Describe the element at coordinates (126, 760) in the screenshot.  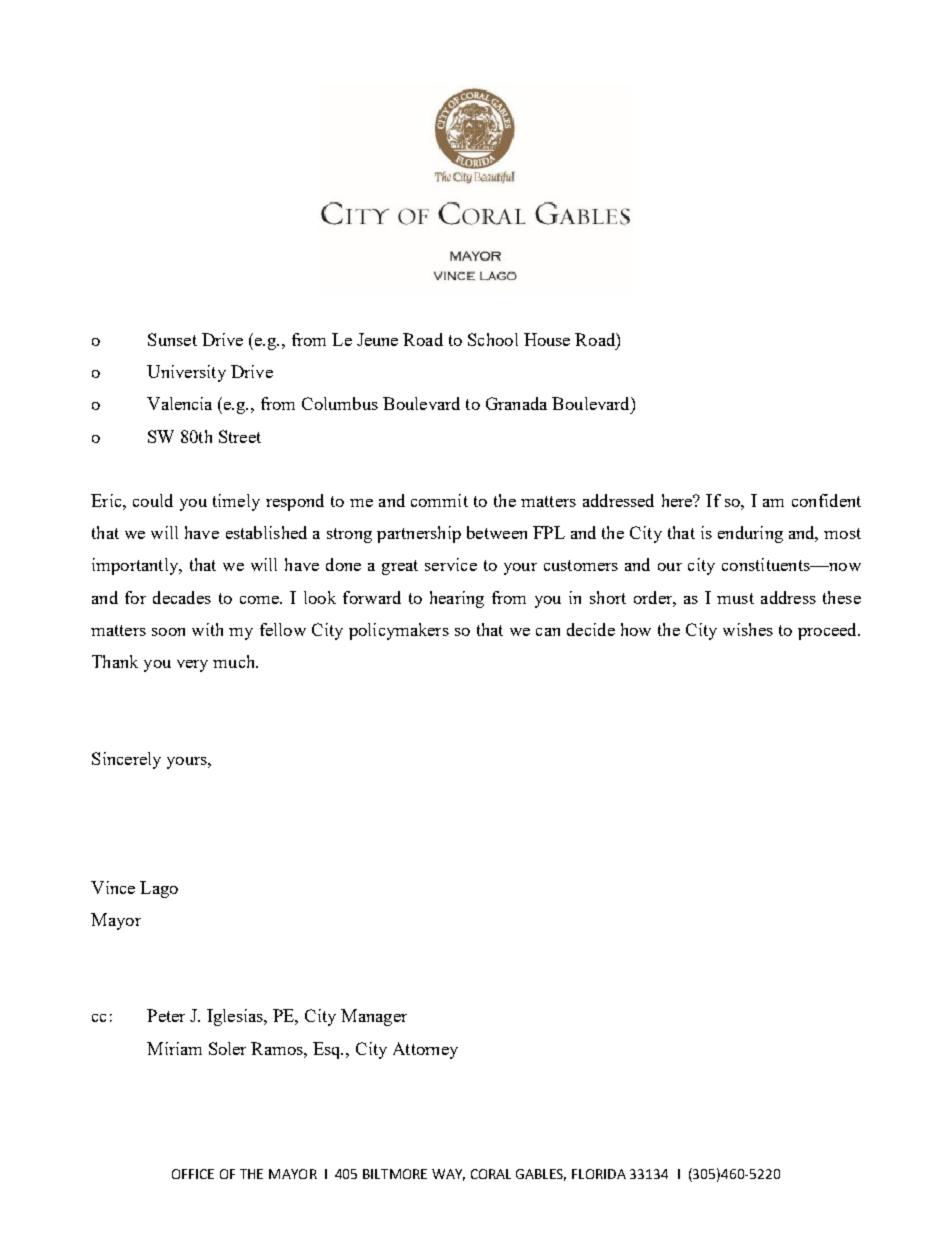
I see `Sincerely` at that location.
